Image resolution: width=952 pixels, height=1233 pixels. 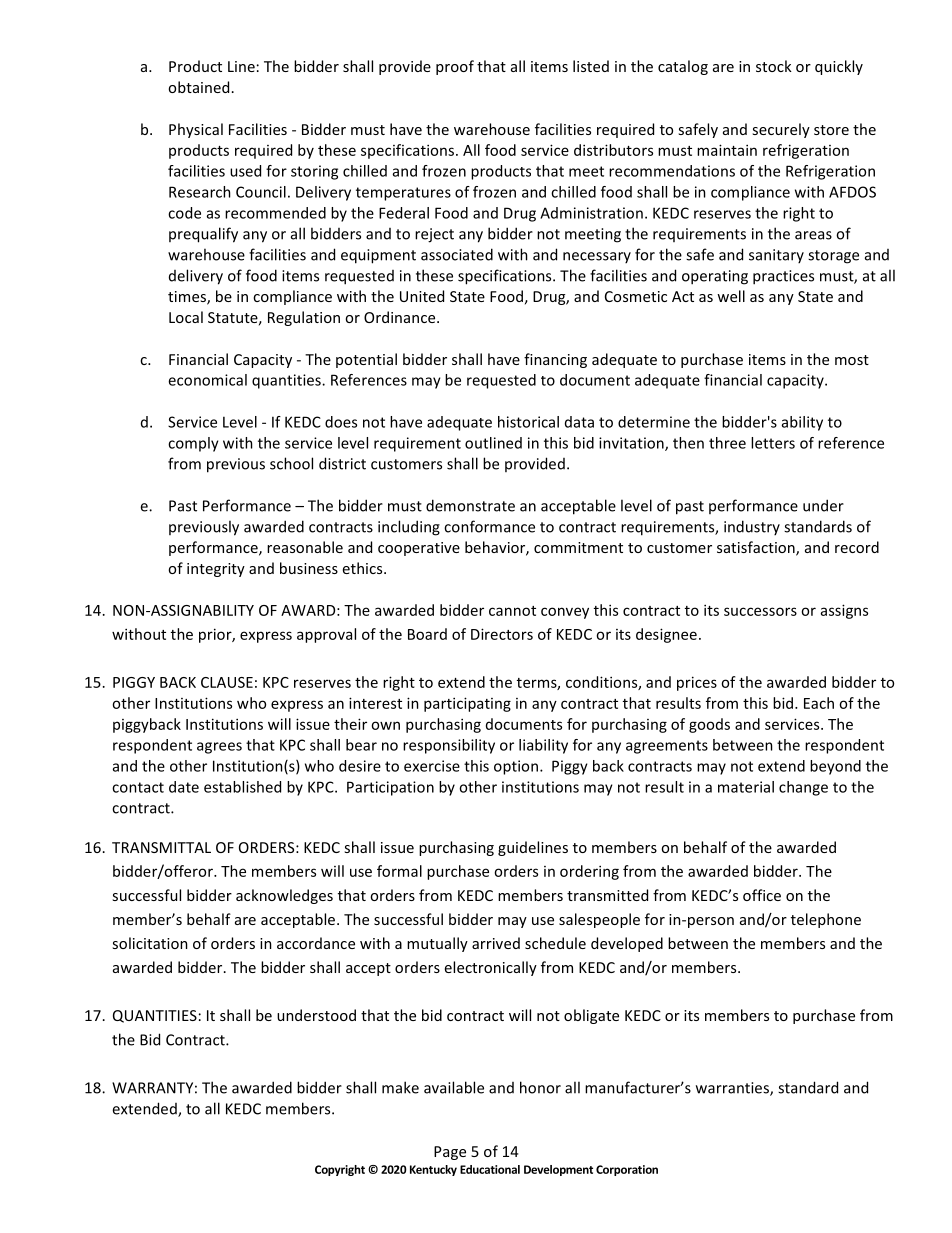 I want to click on times, so click(x=188, y=298).
